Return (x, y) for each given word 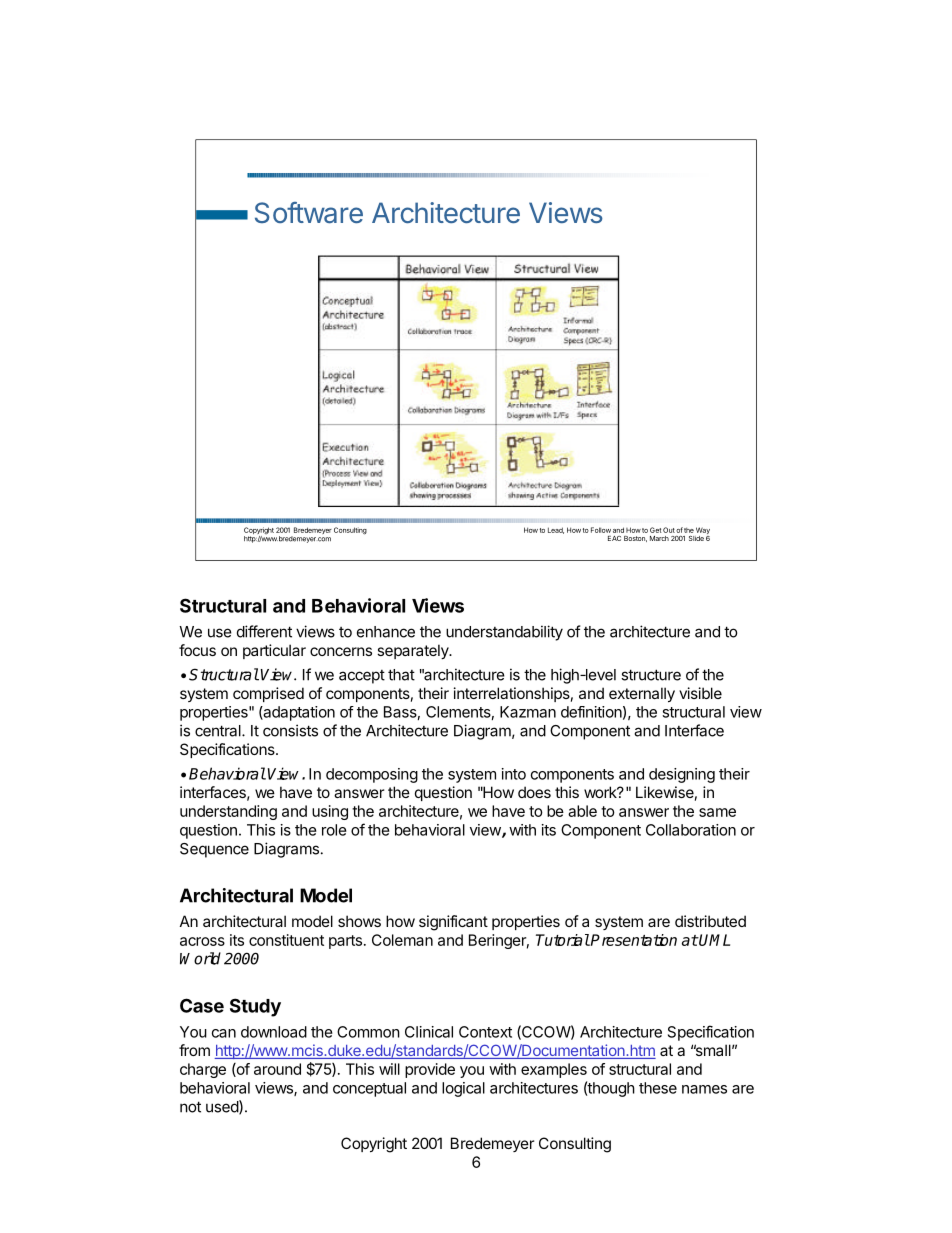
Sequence (214, 850)
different (264, 631)
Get (656, 530)
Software (309, 213)
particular (274, 651)
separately (414, 651)
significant (453, 923)
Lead (556, 530)
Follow (601, 530)
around (277, 1069)
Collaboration (691, 830)
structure (651, 675)
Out (669, 530)
